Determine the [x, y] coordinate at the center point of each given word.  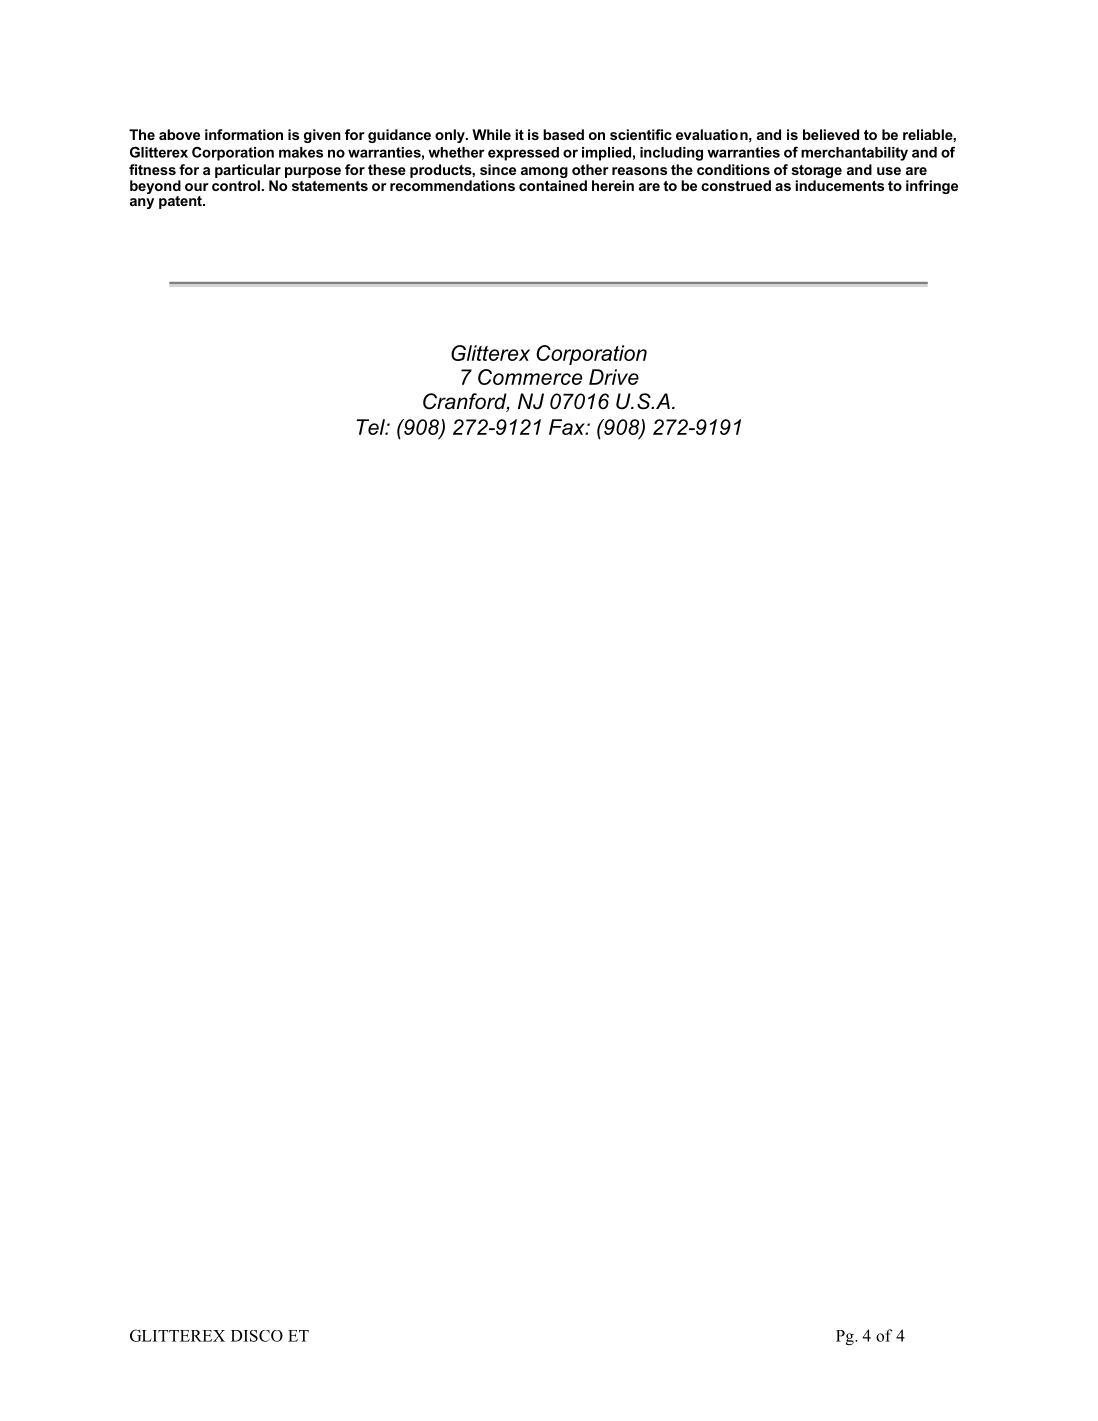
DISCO [257, 1336]
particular [248, 171]
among [544, 172]
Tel [372, 427]
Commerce [530, 377]
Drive [614, 377]
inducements [839, 185]
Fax [568, 427]
